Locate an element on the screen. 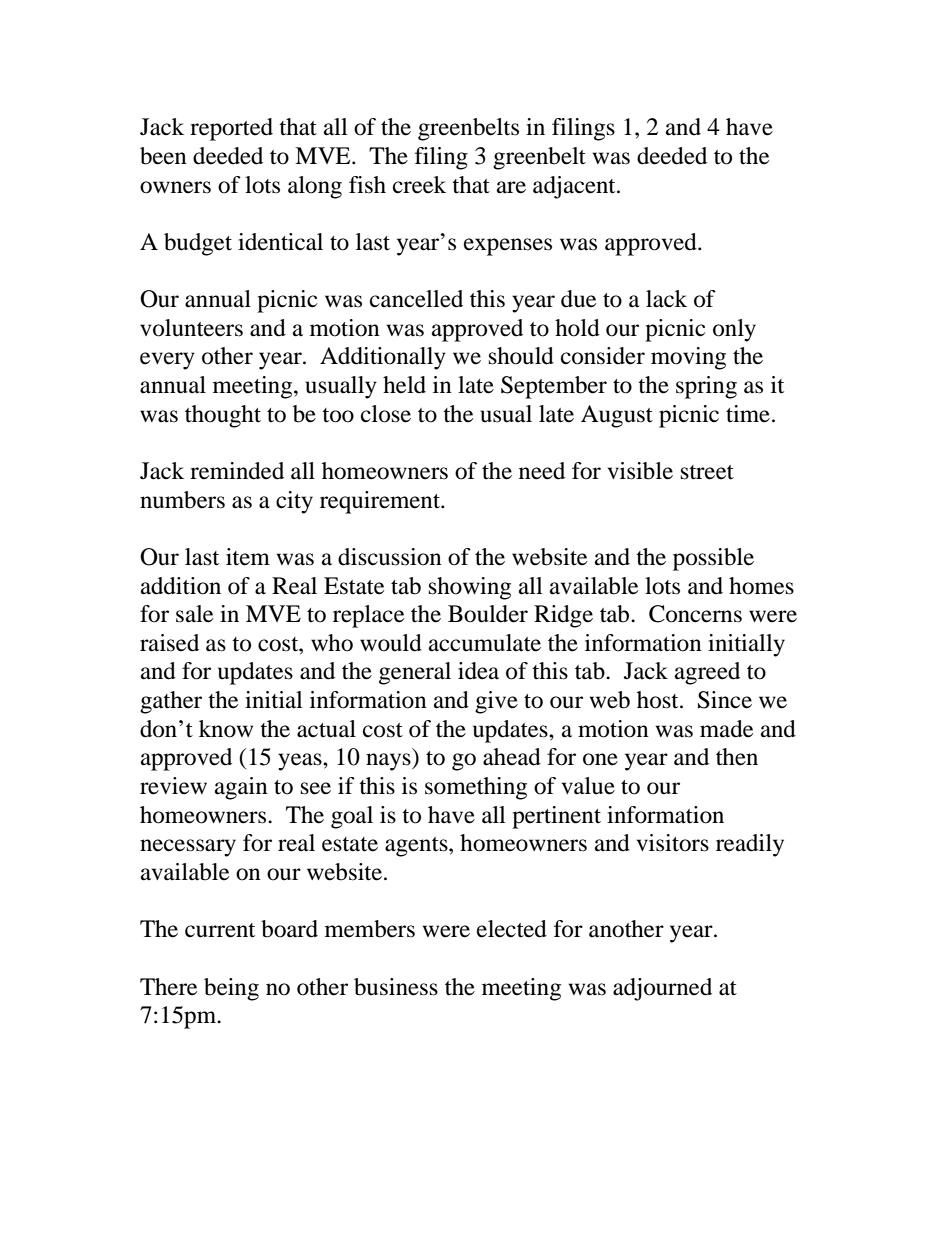 The width and height of the screenshot is (952, 1233). close is located at coordinates (386, 414).
